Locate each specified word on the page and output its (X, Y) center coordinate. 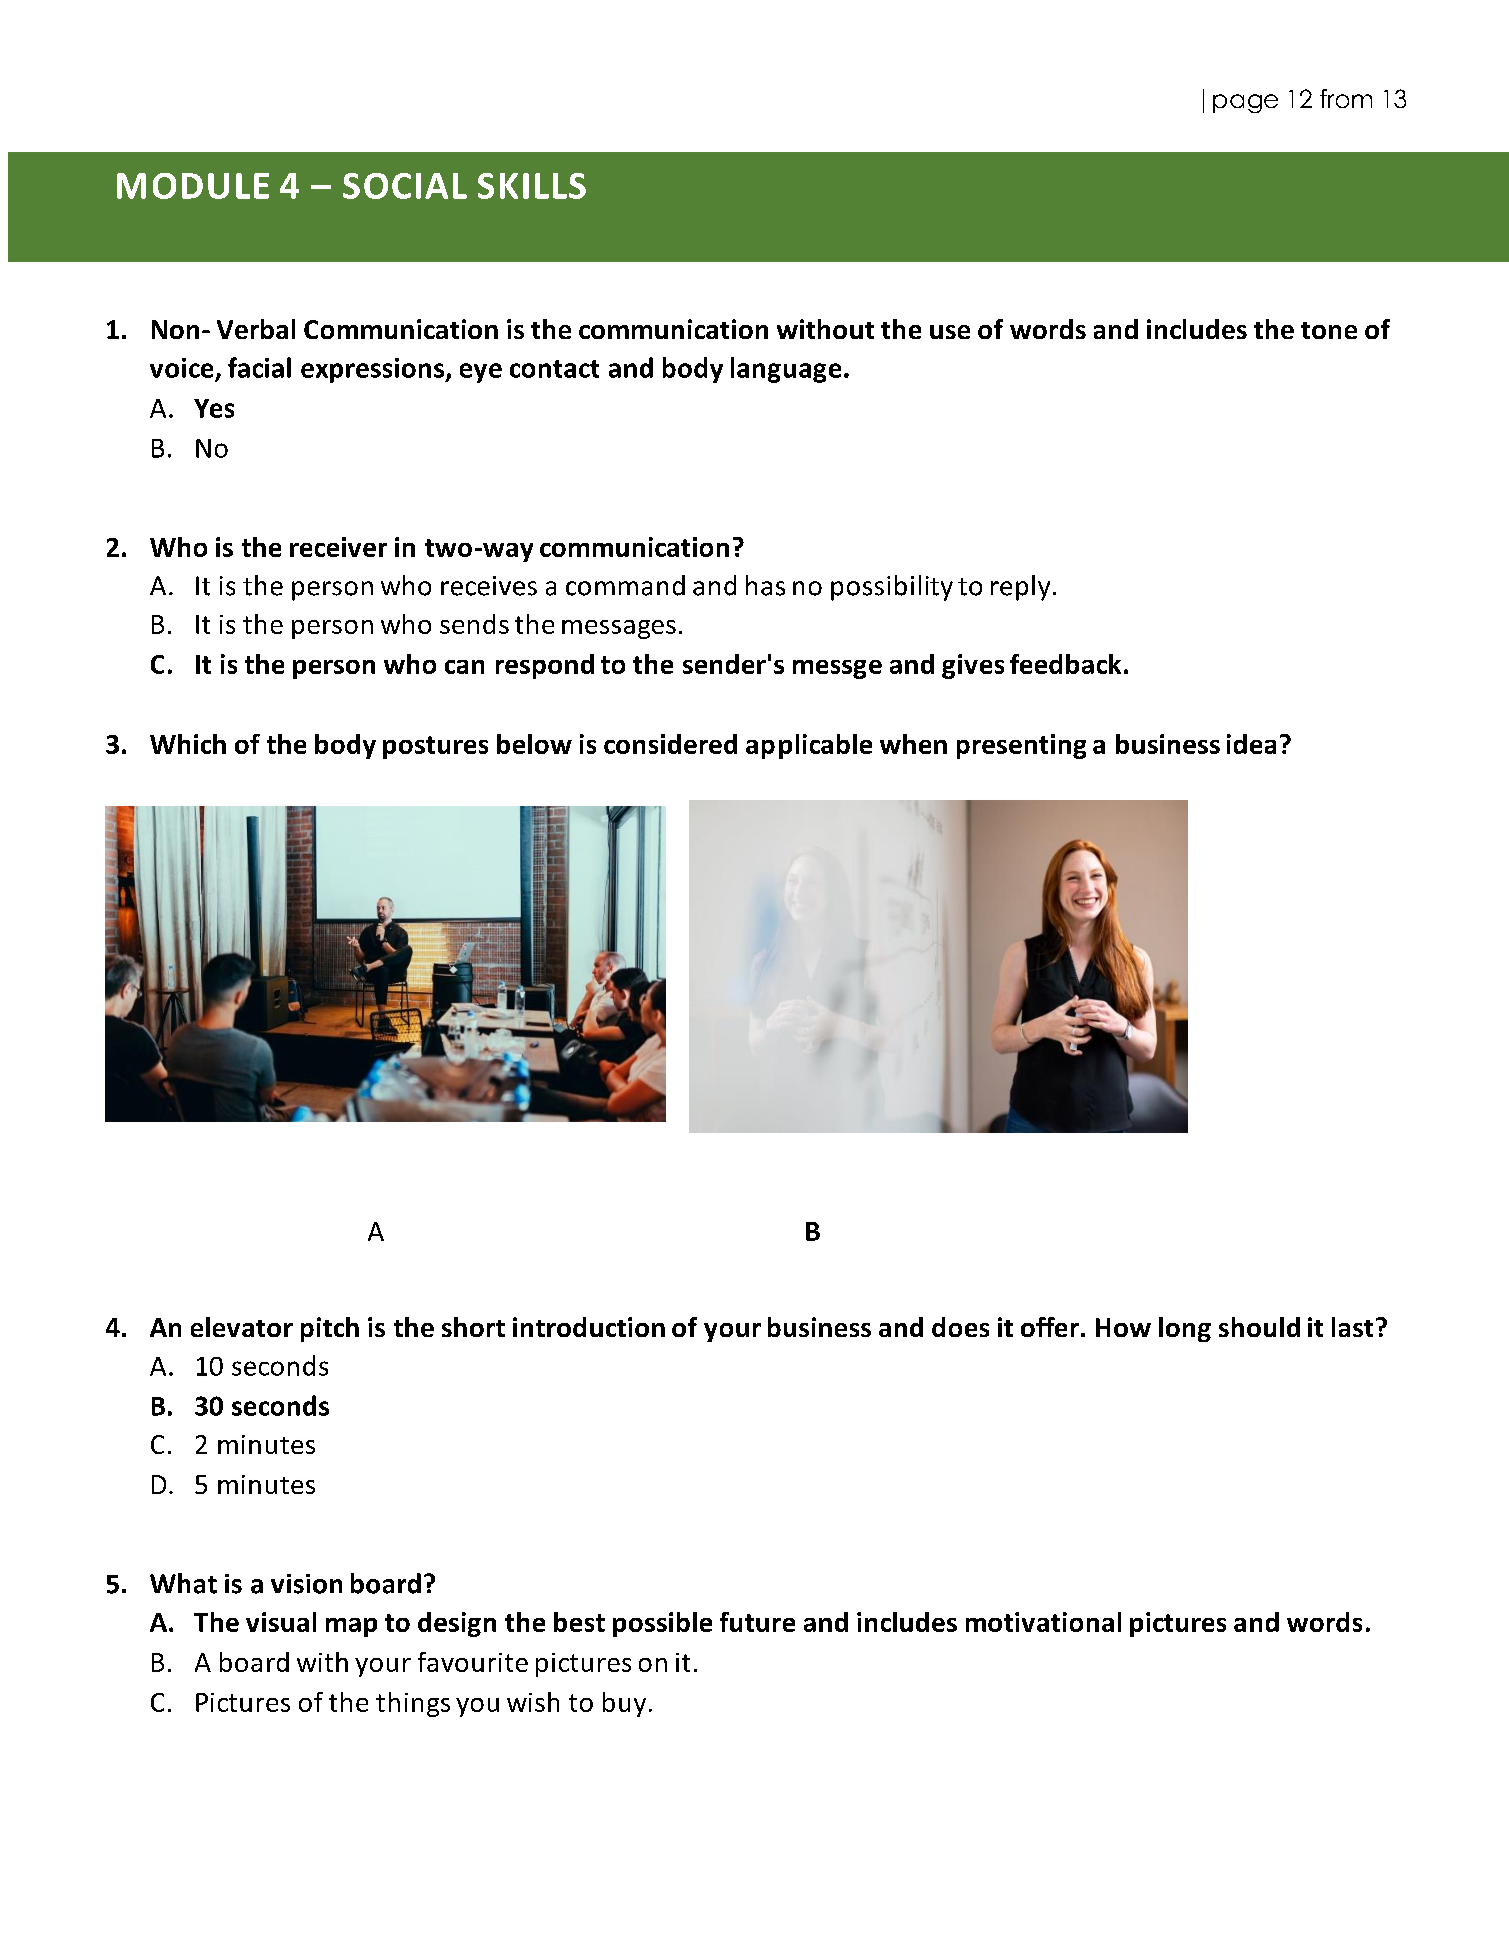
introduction (589, 1327)
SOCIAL (405, 186)
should (1259, 1327)
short (473, 1327)
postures (435, 747)
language (786, 370)
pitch (330, 1329)
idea (1251, 744)
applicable (809, 746)
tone (1329, 330)
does (960, 1327)
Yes (214, 408)
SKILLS (532, 186)
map (351, 1627)
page (1245, 103)
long (1185, 1329)
